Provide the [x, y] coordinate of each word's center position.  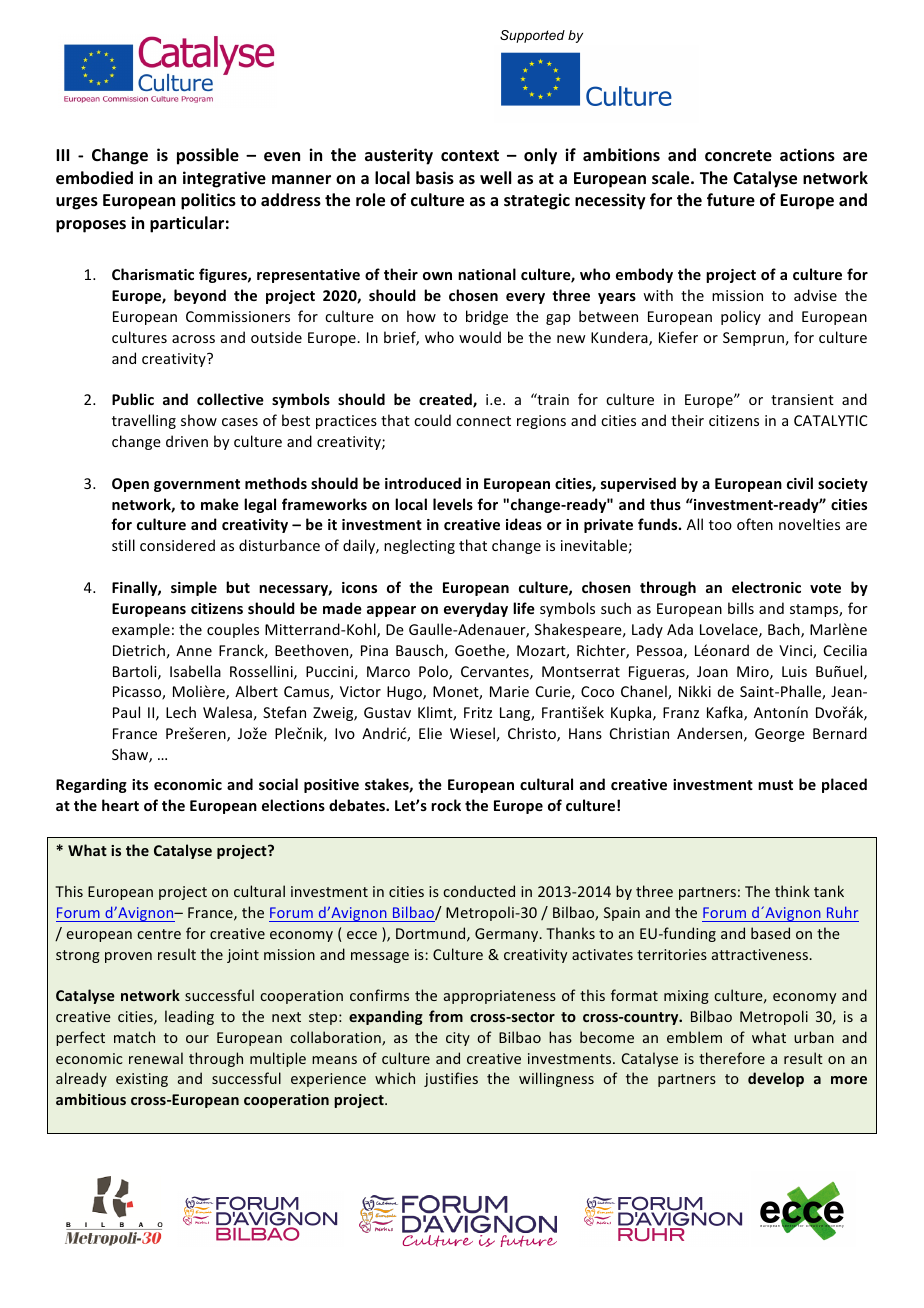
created [446, 400]
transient [802, 399]
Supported [532, 36]
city [458, 1039]
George [780, 735]
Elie [430, 733]
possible [208, 156]
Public [133, 399]
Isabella [195, 671]
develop [776, 1079]
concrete [738, 156]
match [134, 1037]
